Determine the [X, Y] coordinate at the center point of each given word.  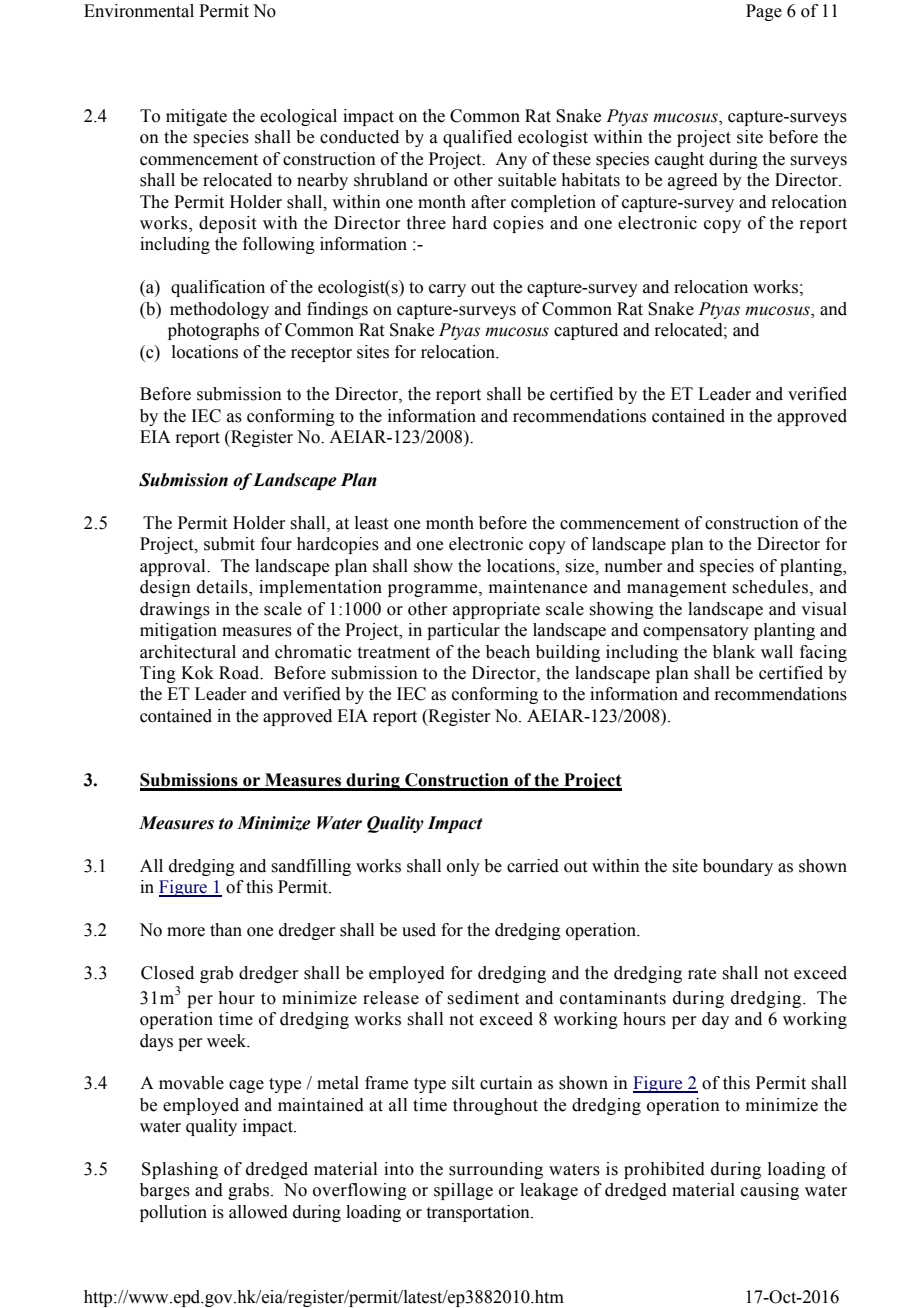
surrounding [496, 1170]
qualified [477, 138]
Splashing [180, 1170]
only [463, 867]
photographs [213, 331]
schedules [770, 587]
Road [240, 673]
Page [764, 12]
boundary [738, 867]
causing [770, 1191]
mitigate [196, 117]
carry [447, 290]
